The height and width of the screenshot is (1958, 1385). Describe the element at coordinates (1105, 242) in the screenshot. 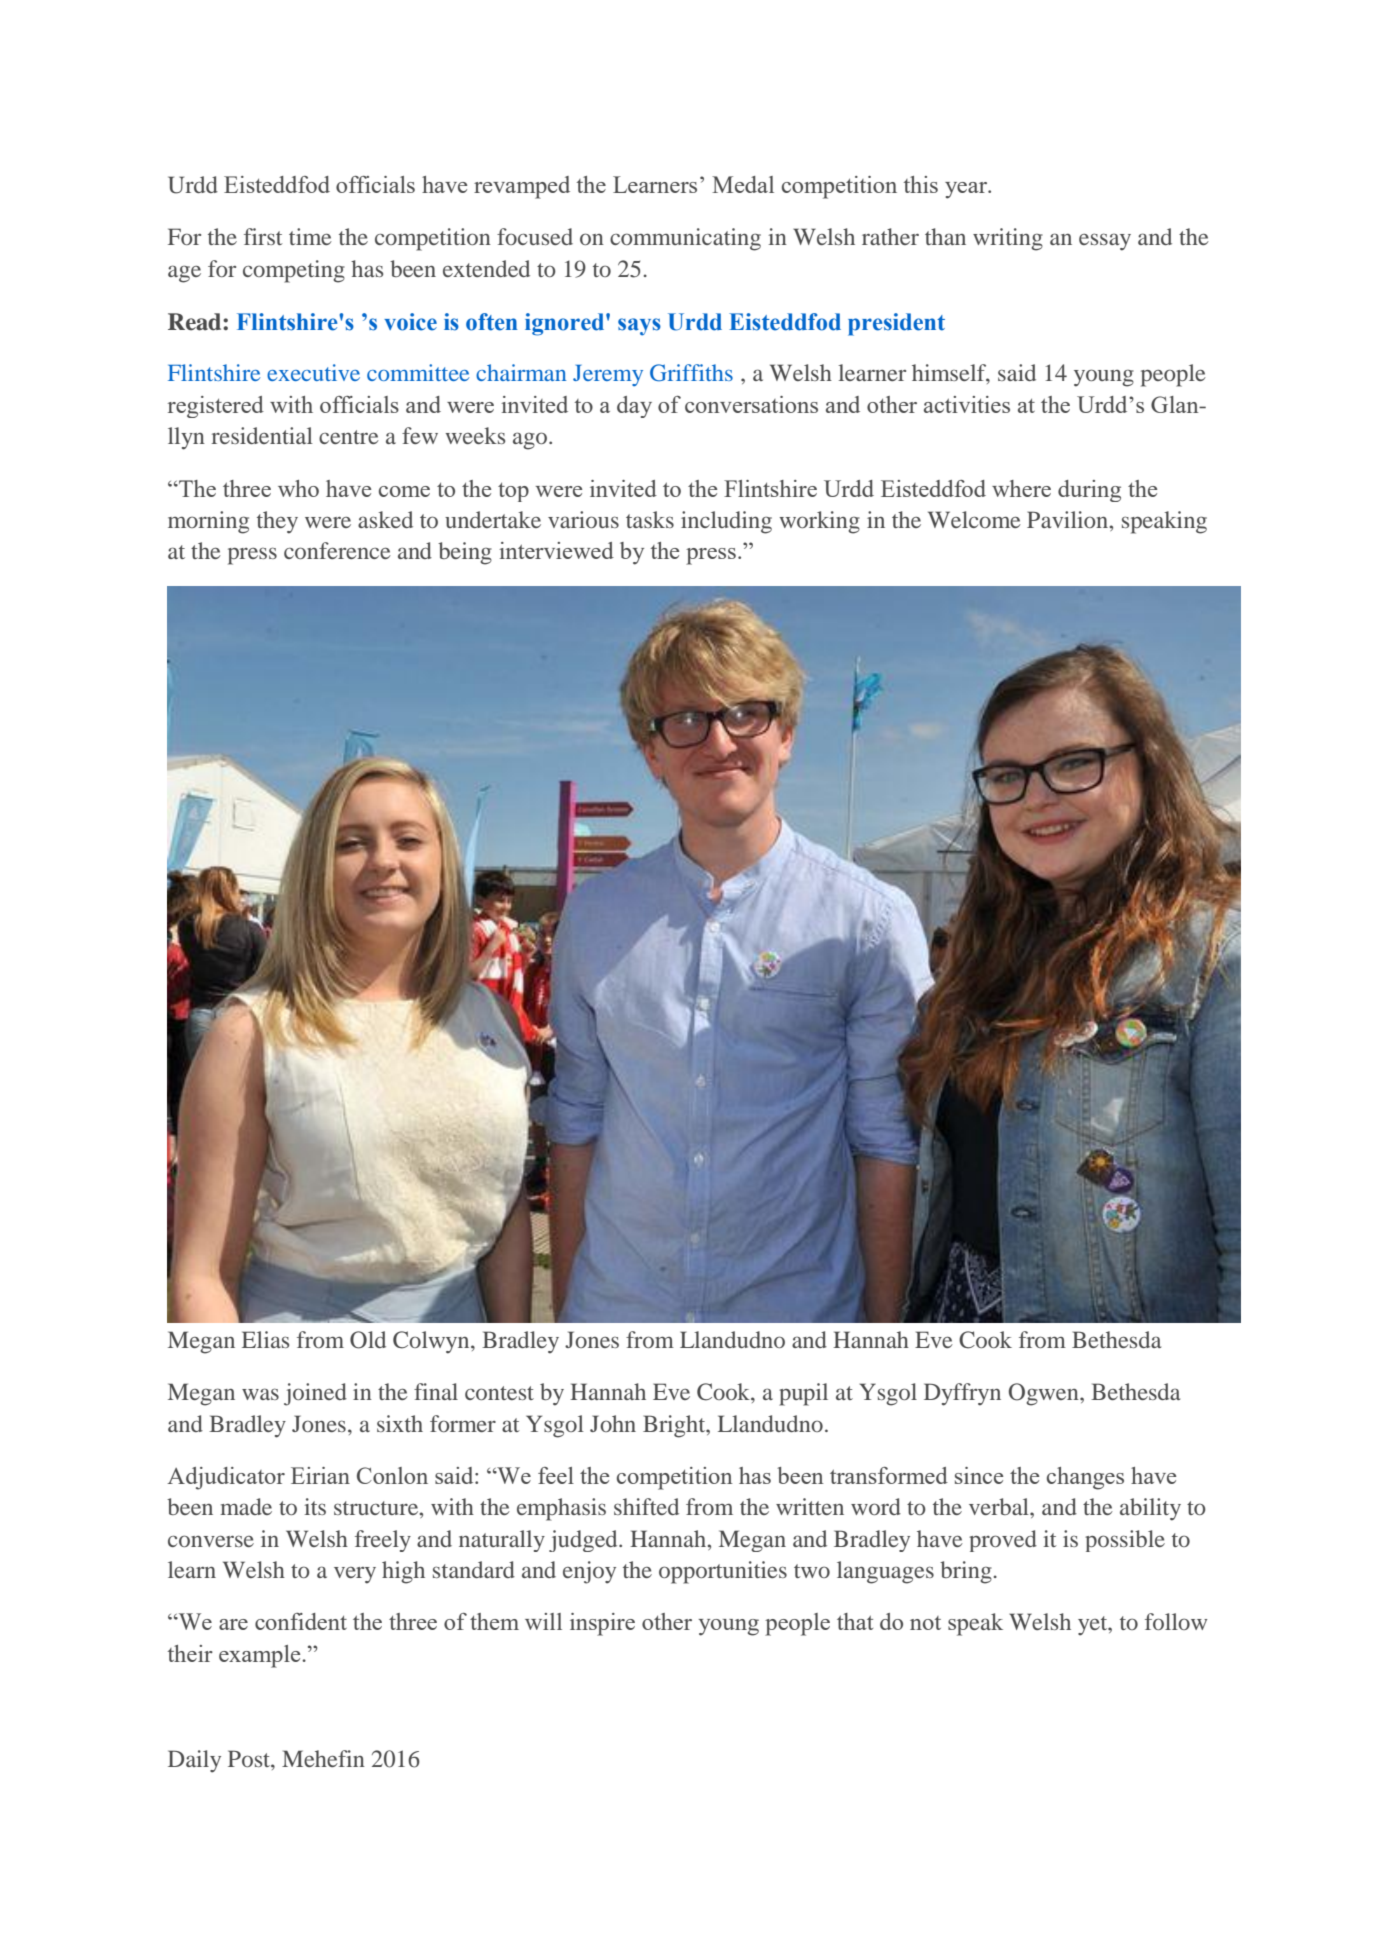

I see `essay` at that location.
